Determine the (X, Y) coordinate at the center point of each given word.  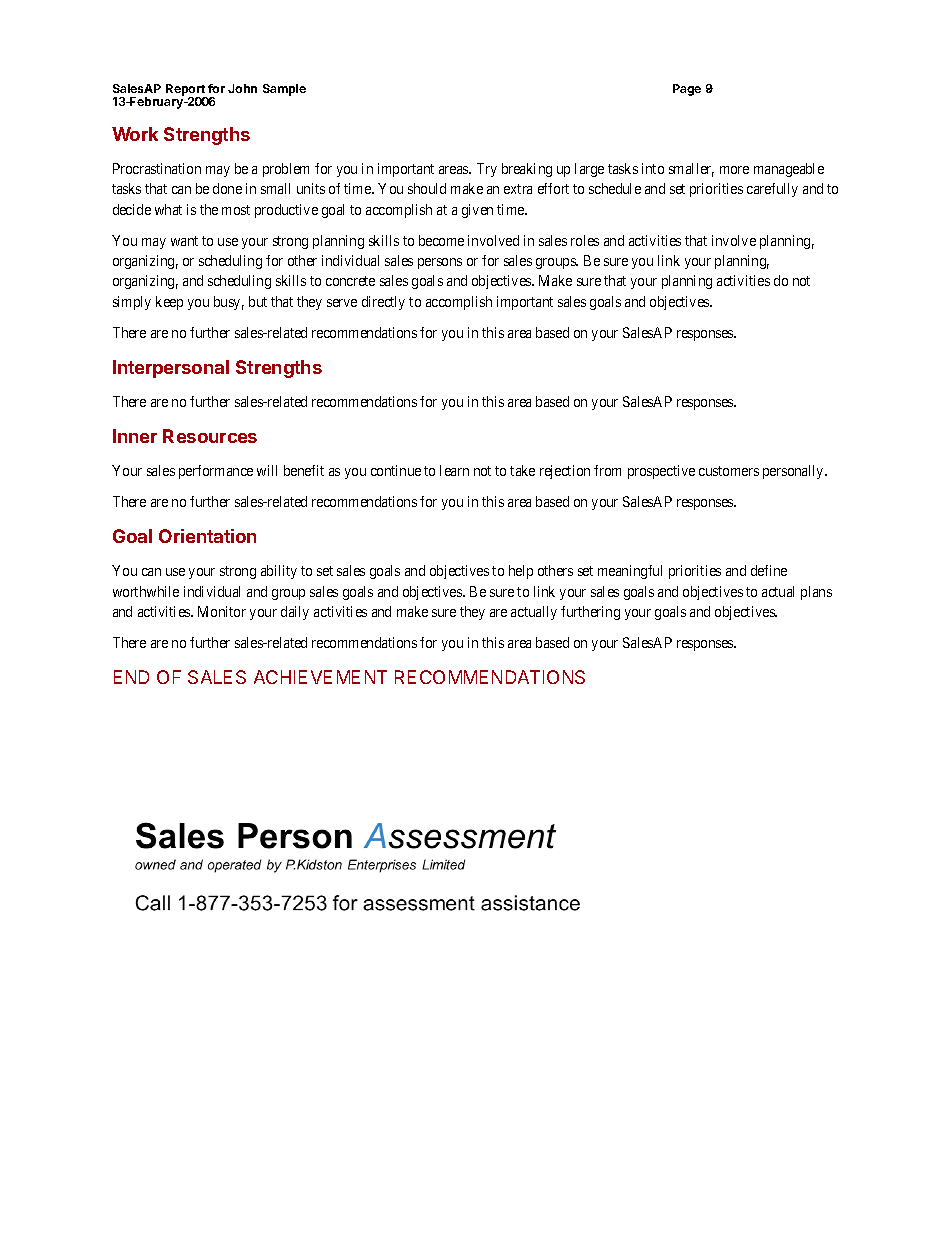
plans (816, 593)
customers (729, 471)
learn (454, 470)
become (441, 240)
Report (186, 91)
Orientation (207, 536)
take (522, 470)
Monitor (222, 611)
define (769, 570)
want (184, 241)
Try (487, 170)
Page (687, 90)
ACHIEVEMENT (320, 677)
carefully (772, 190)
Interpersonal (171, 369)
